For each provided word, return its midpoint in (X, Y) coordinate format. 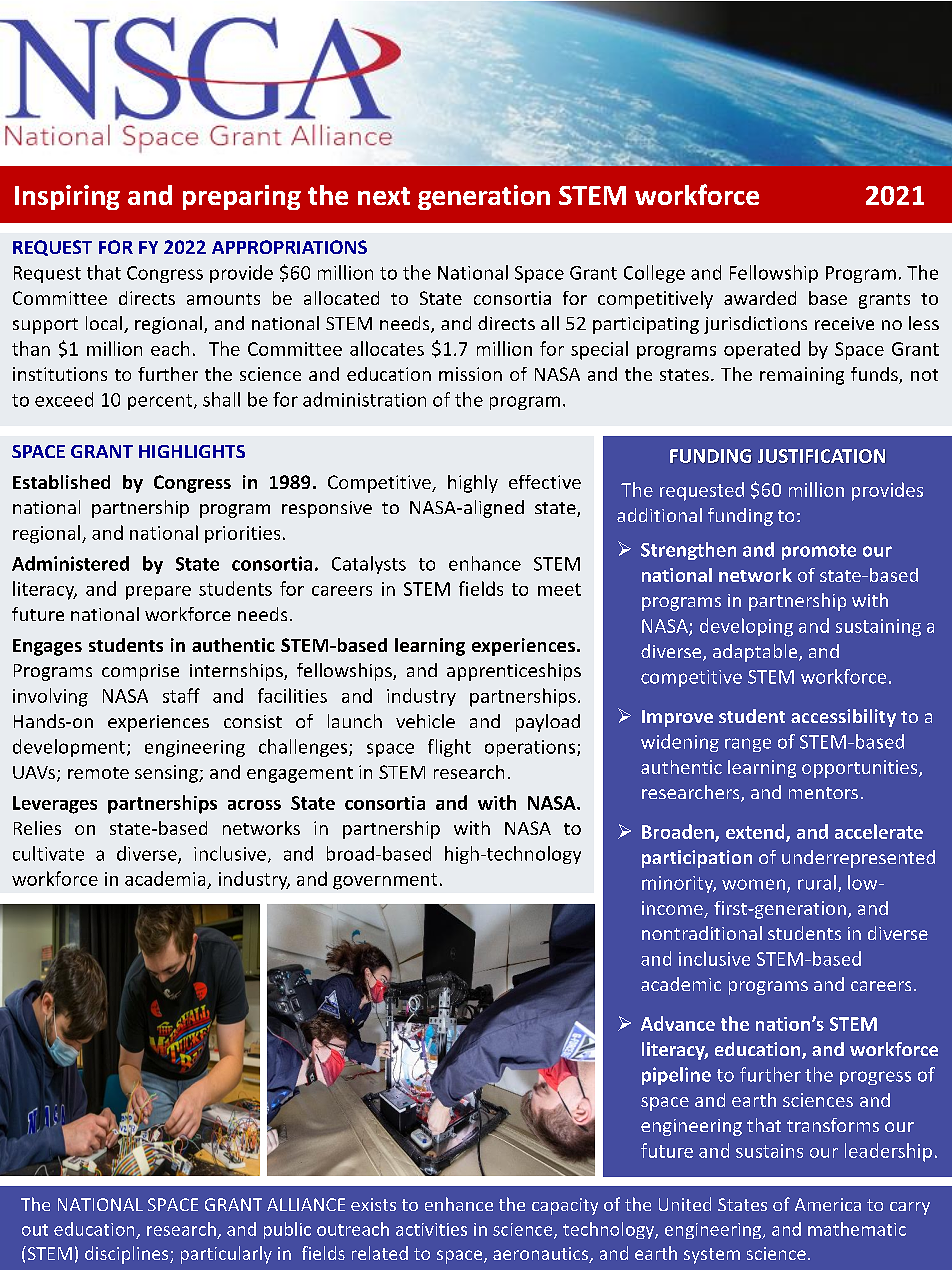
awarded (760, 298)
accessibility (843, 718)
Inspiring (67, 197)
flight (449, 748)
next (384, 196)
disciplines (128, 1255)
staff (181, 695)
